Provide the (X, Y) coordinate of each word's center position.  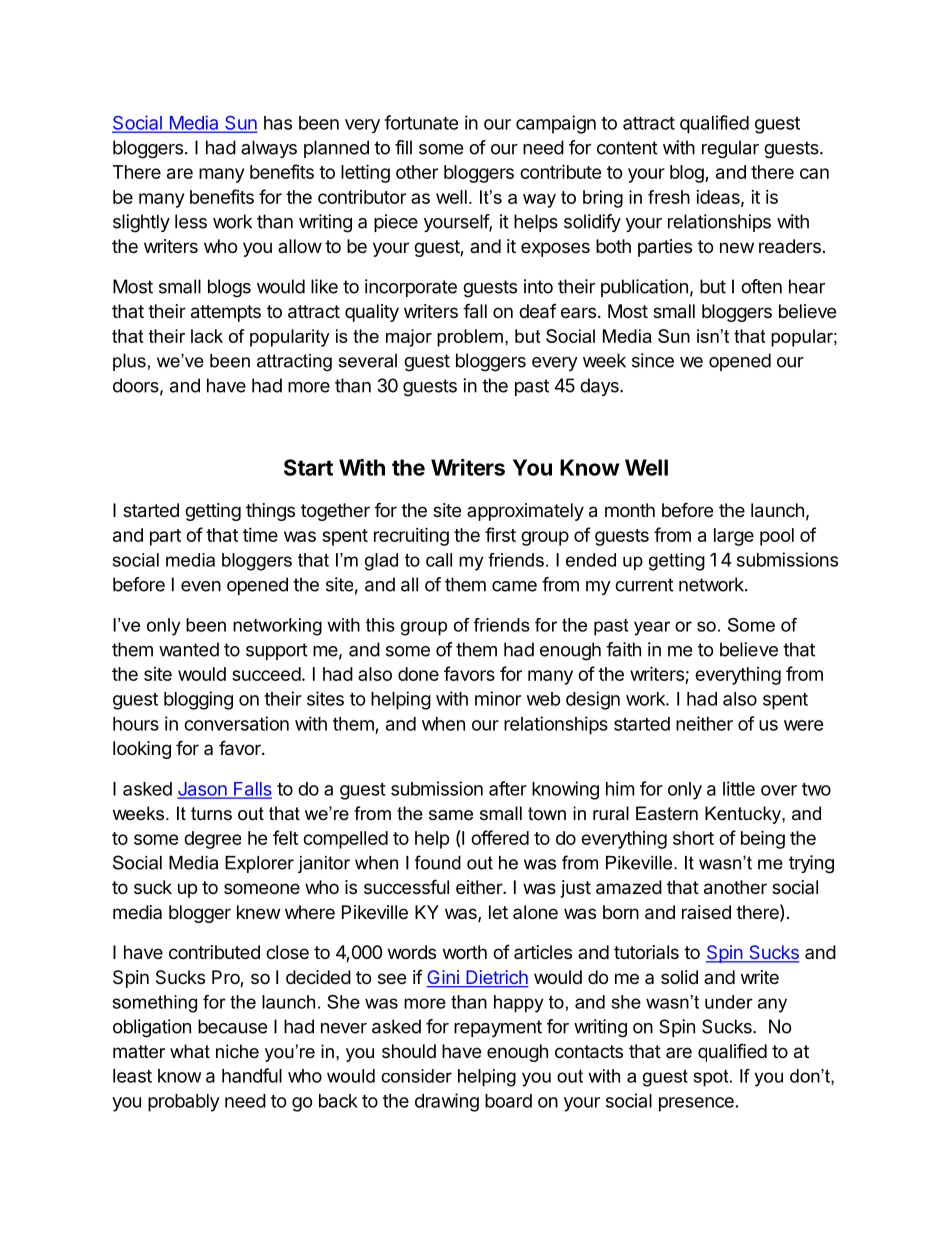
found (438, 862)
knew (258, 912)
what (190, 1051)
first (500, 534)
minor (498, 698)
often (761, 286)
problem (470, 338)
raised (706, 912)
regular (730, 149)
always (269, 149)
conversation (236, 723)
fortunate (421, 122)
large (734, 537)
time (260, 535)
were (804, 725)
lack (207, 336)
